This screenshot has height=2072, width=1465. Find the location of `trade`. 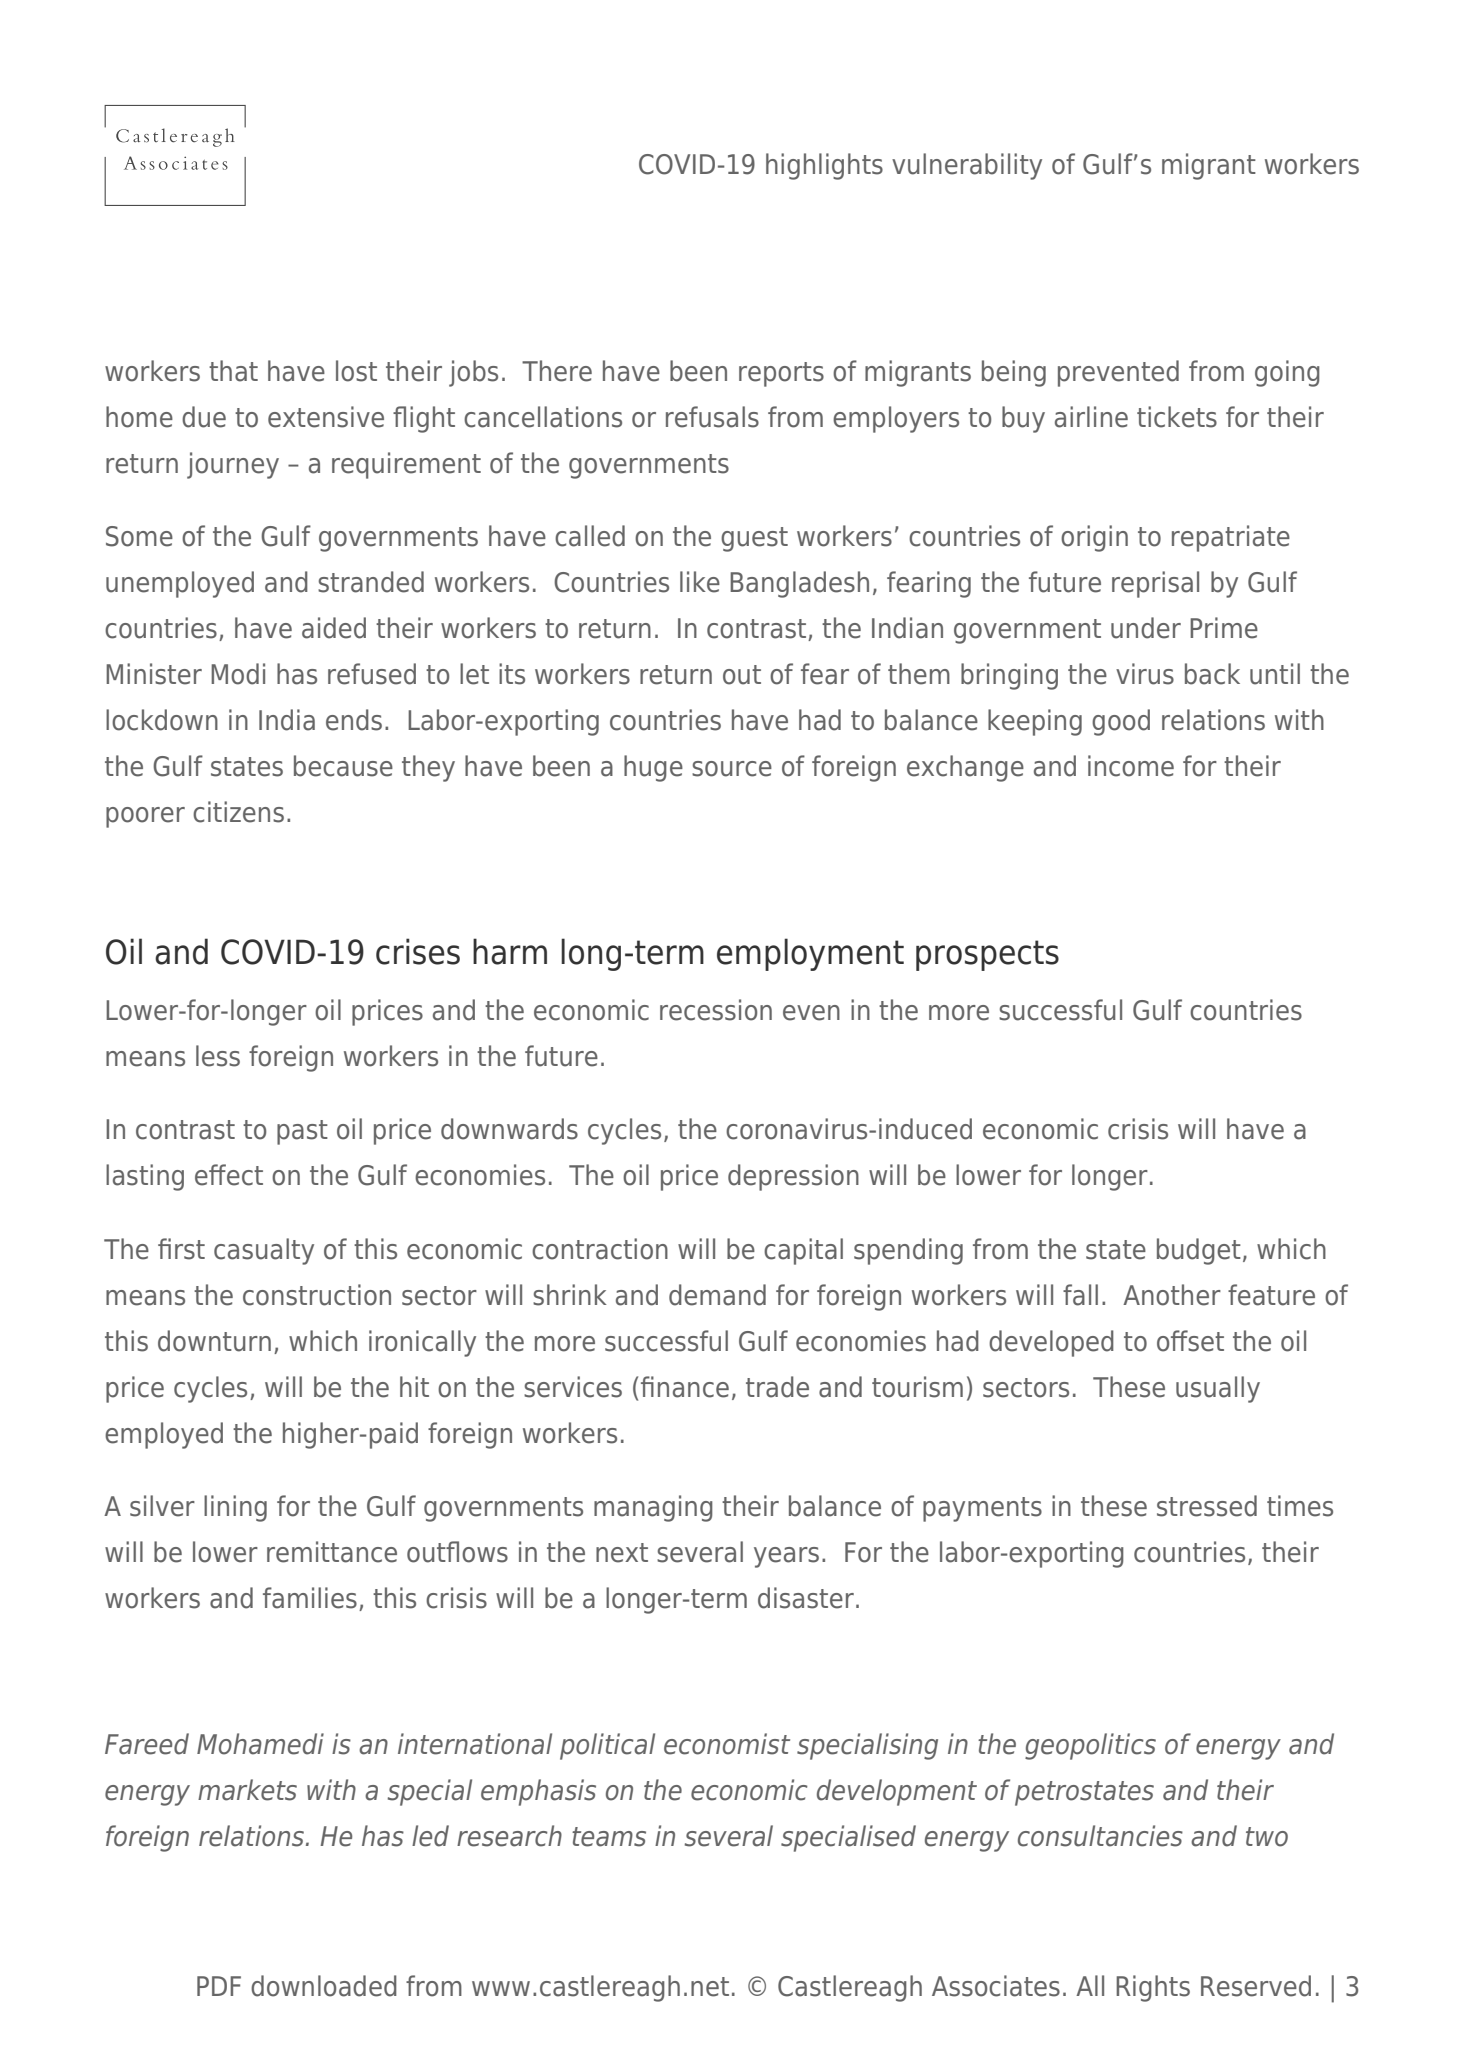

trade is located at coordinates (777, 1387).
